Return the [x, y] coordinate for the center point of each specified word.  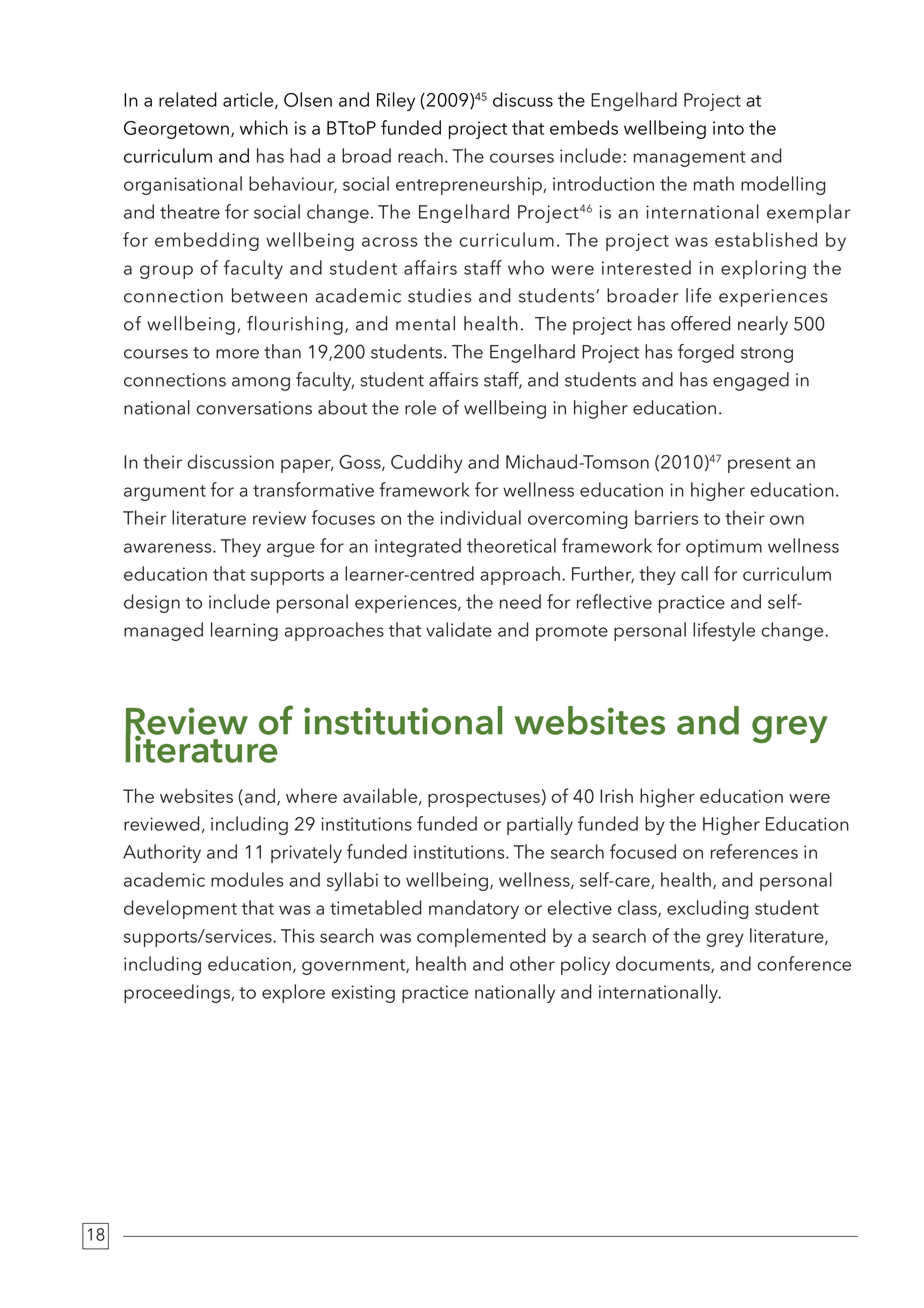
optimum [724, 548]
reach [420, 155]
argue [291, 550]
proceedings [178, 993]
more [237, 354]
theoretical [511, 545]
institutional [403, 720]
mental [425, 323]
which [264, 127]
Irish [616, 795]
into [728, 128]
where [311, 795]
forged [706, 353]
